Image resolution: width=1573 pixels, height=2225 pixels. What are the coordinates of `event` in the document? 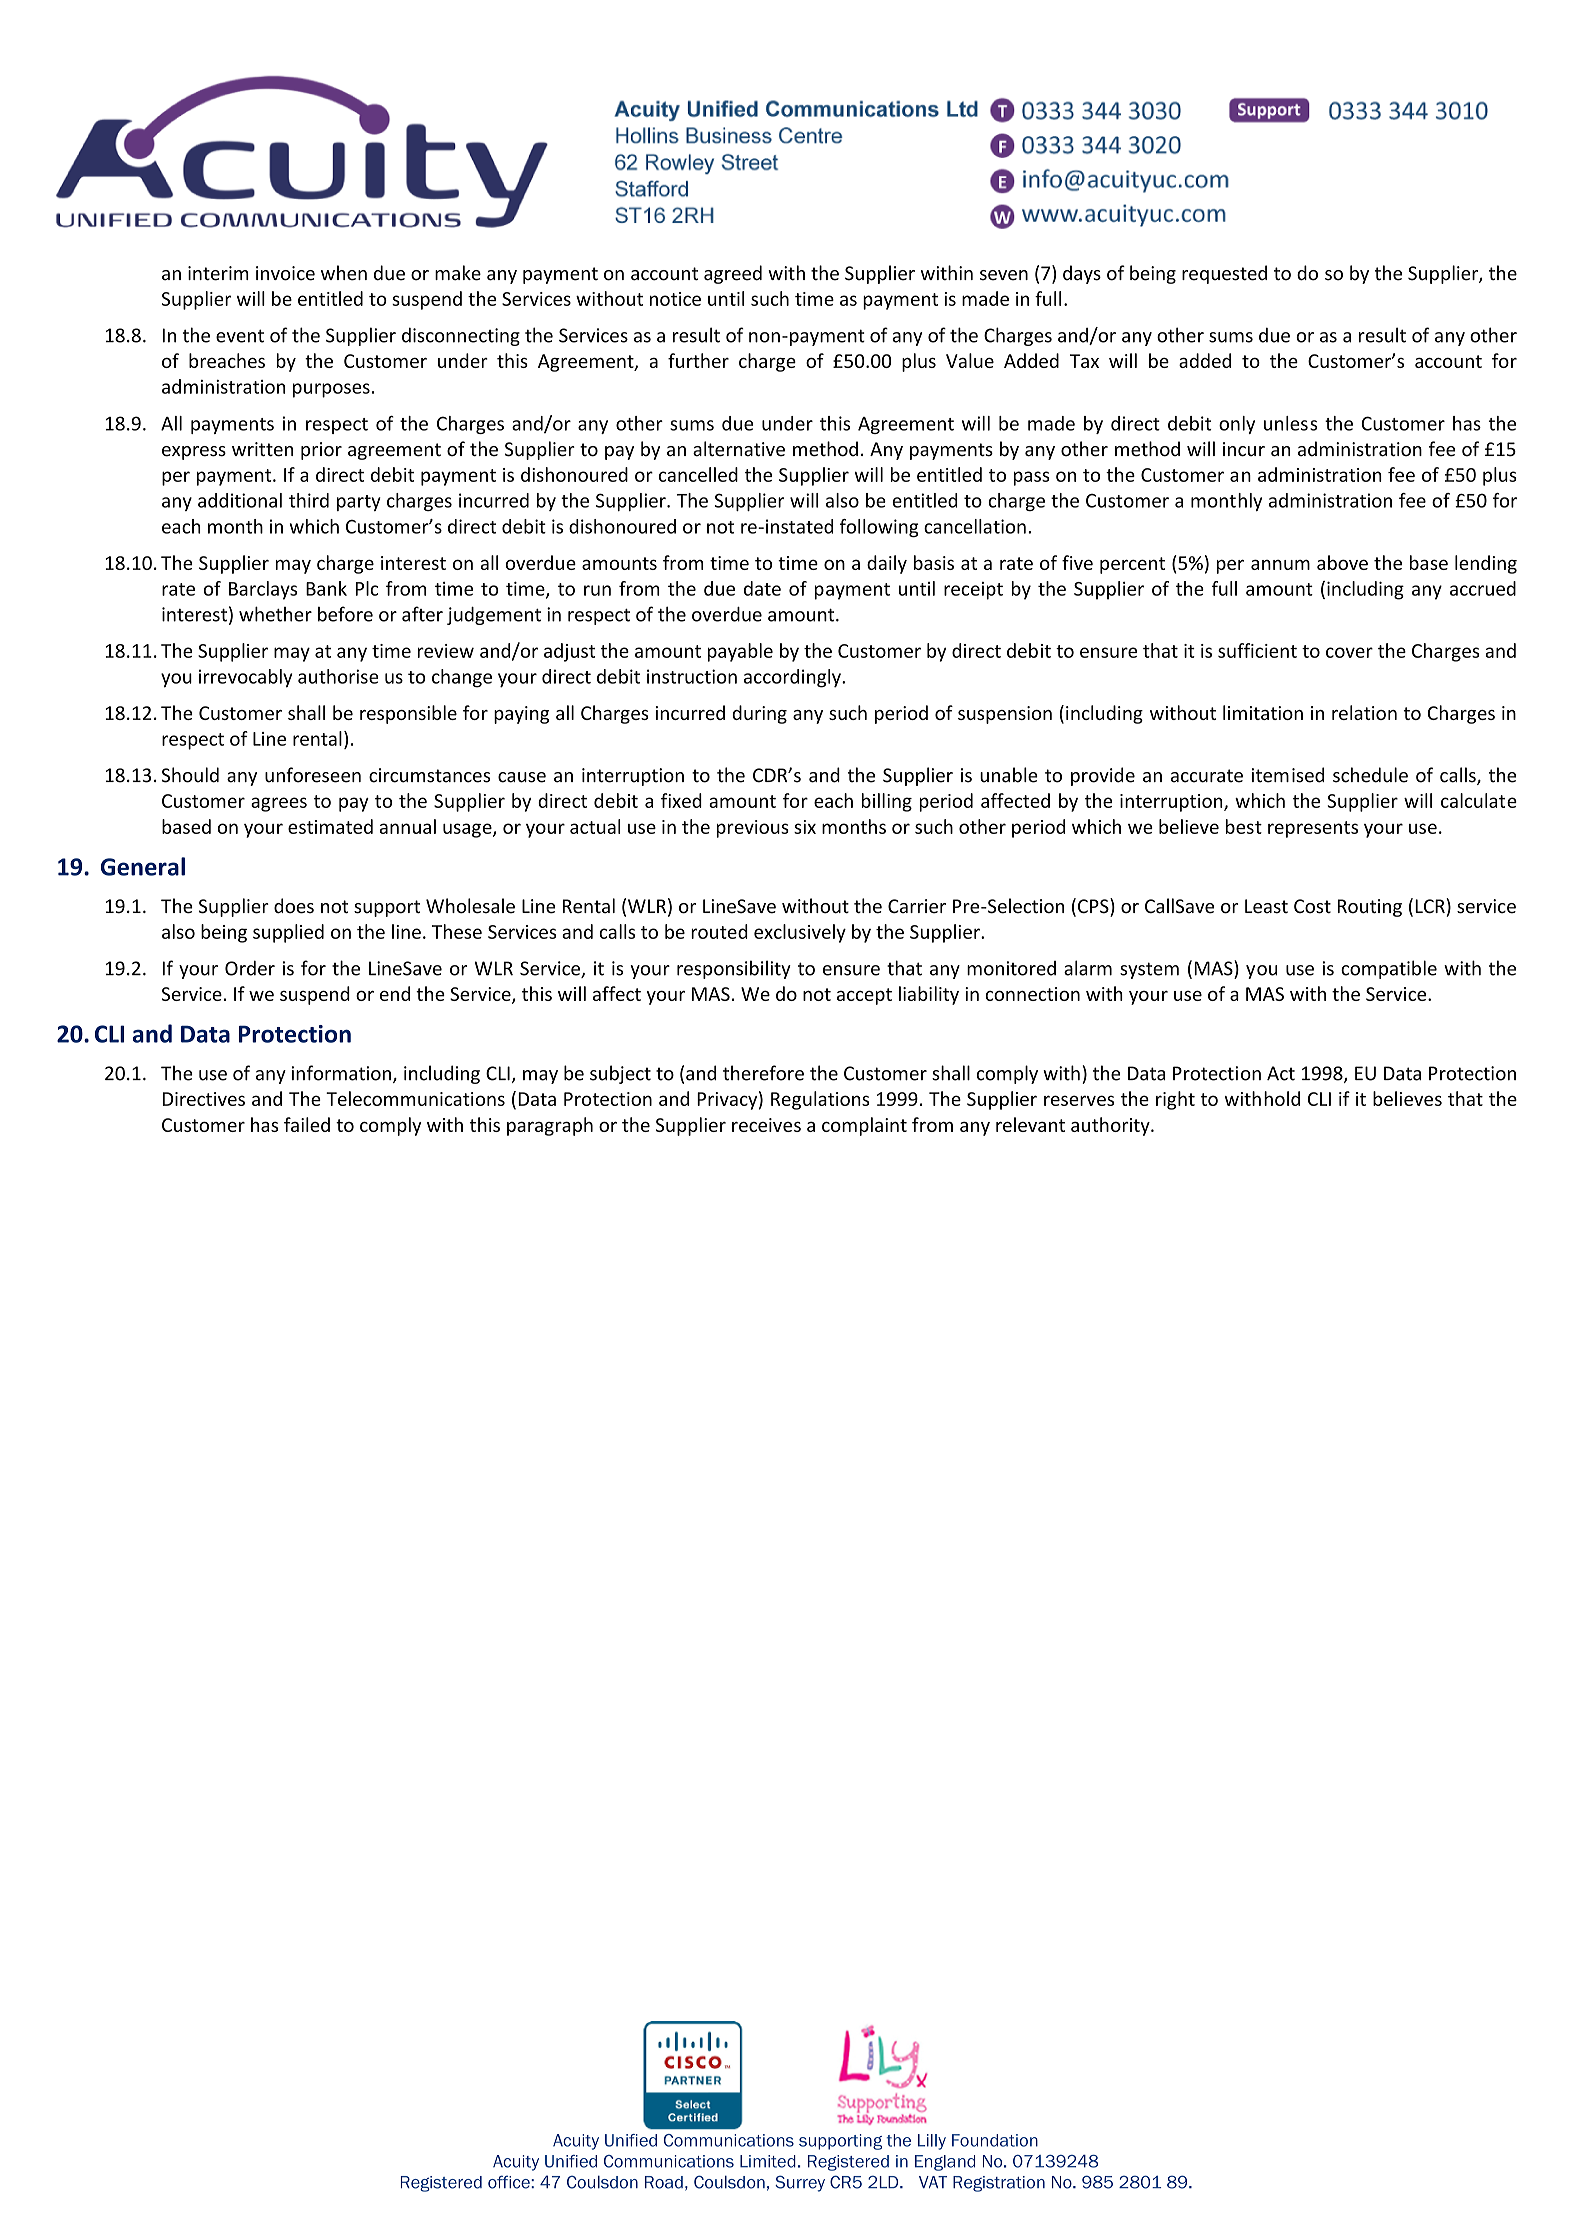 It's located at (240, 336).
